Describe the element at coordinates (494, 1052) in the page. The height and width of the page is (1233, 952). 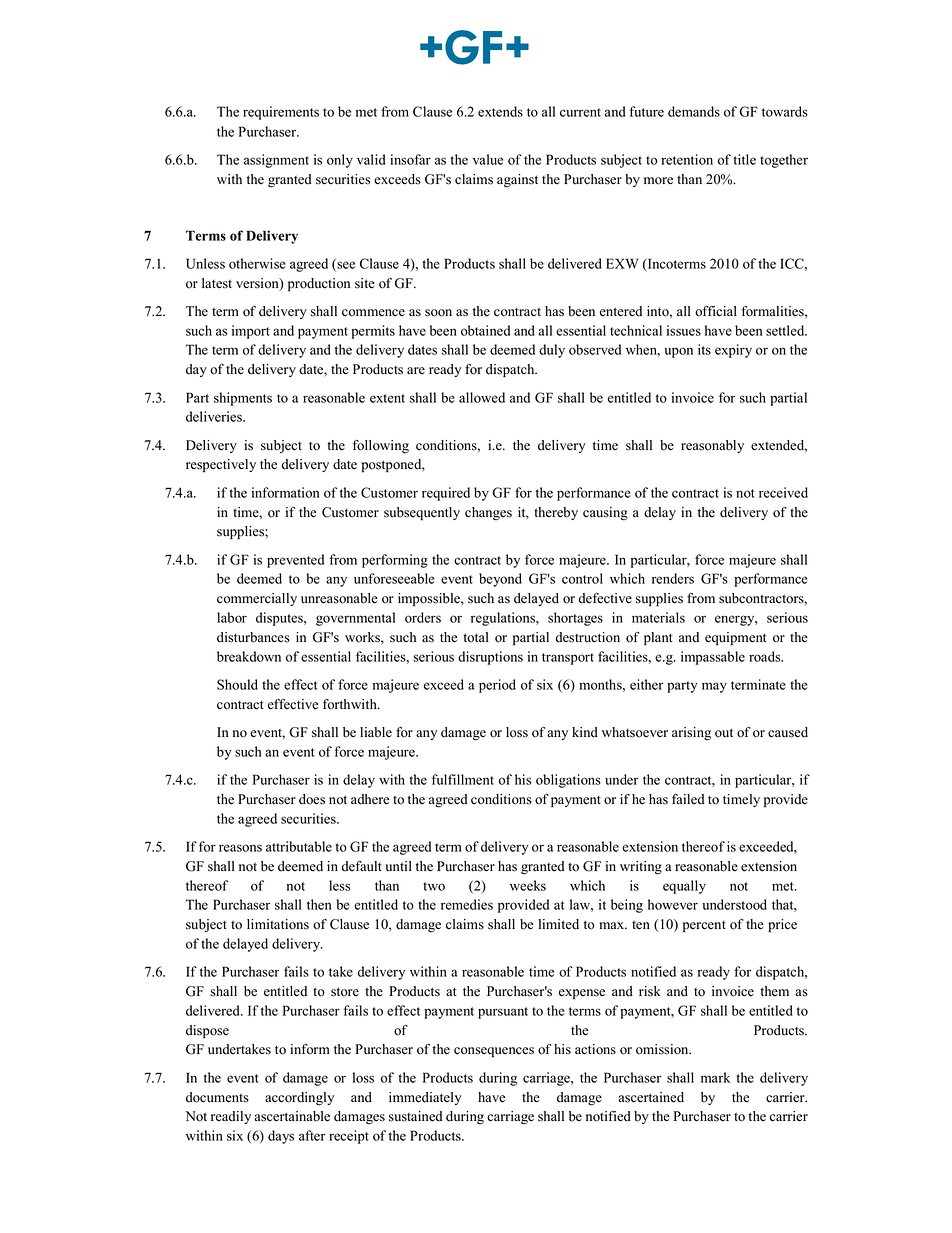
I see `consequences` at that location.
